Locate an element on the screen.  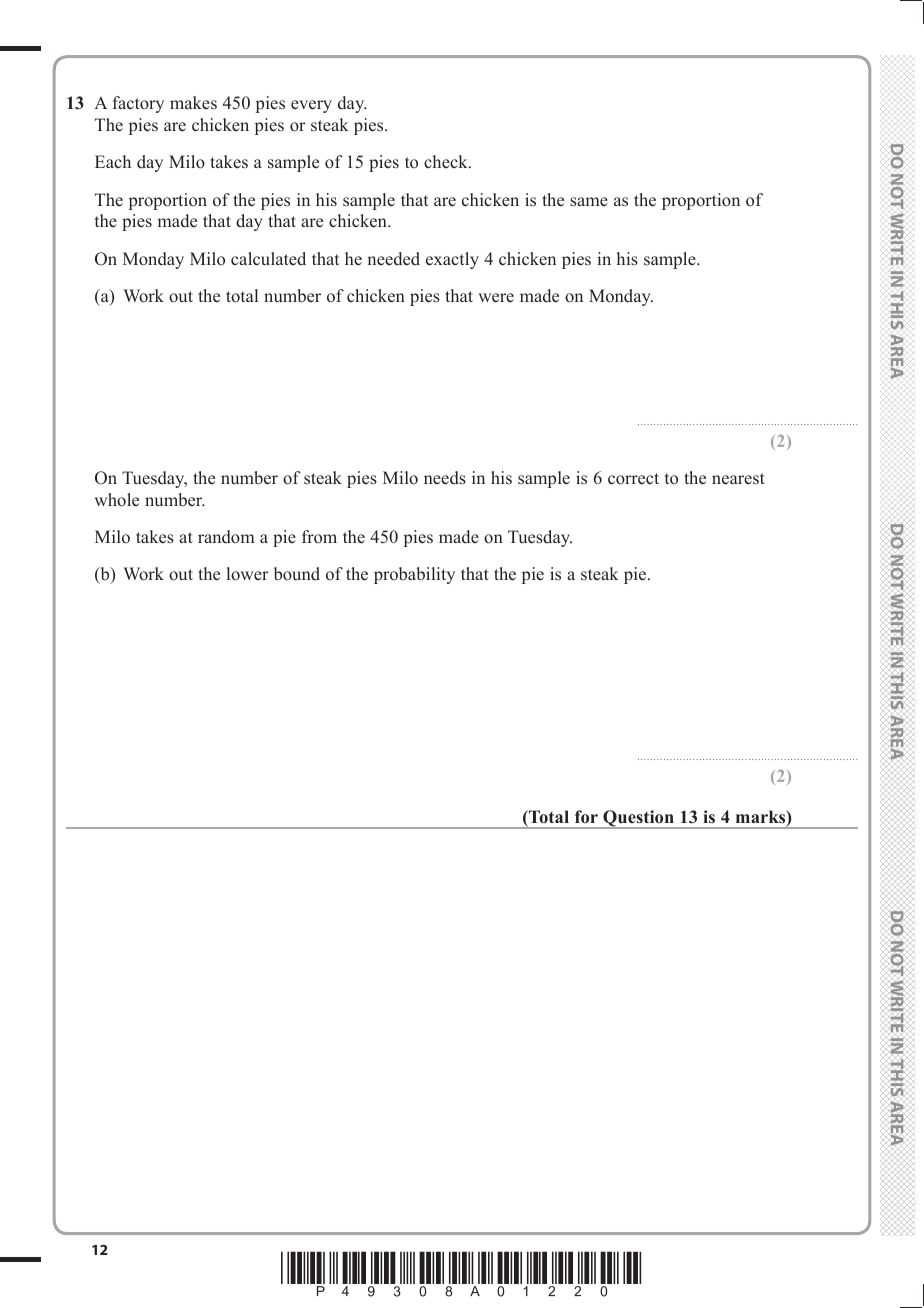
check is located at coordinates (447, 162).
